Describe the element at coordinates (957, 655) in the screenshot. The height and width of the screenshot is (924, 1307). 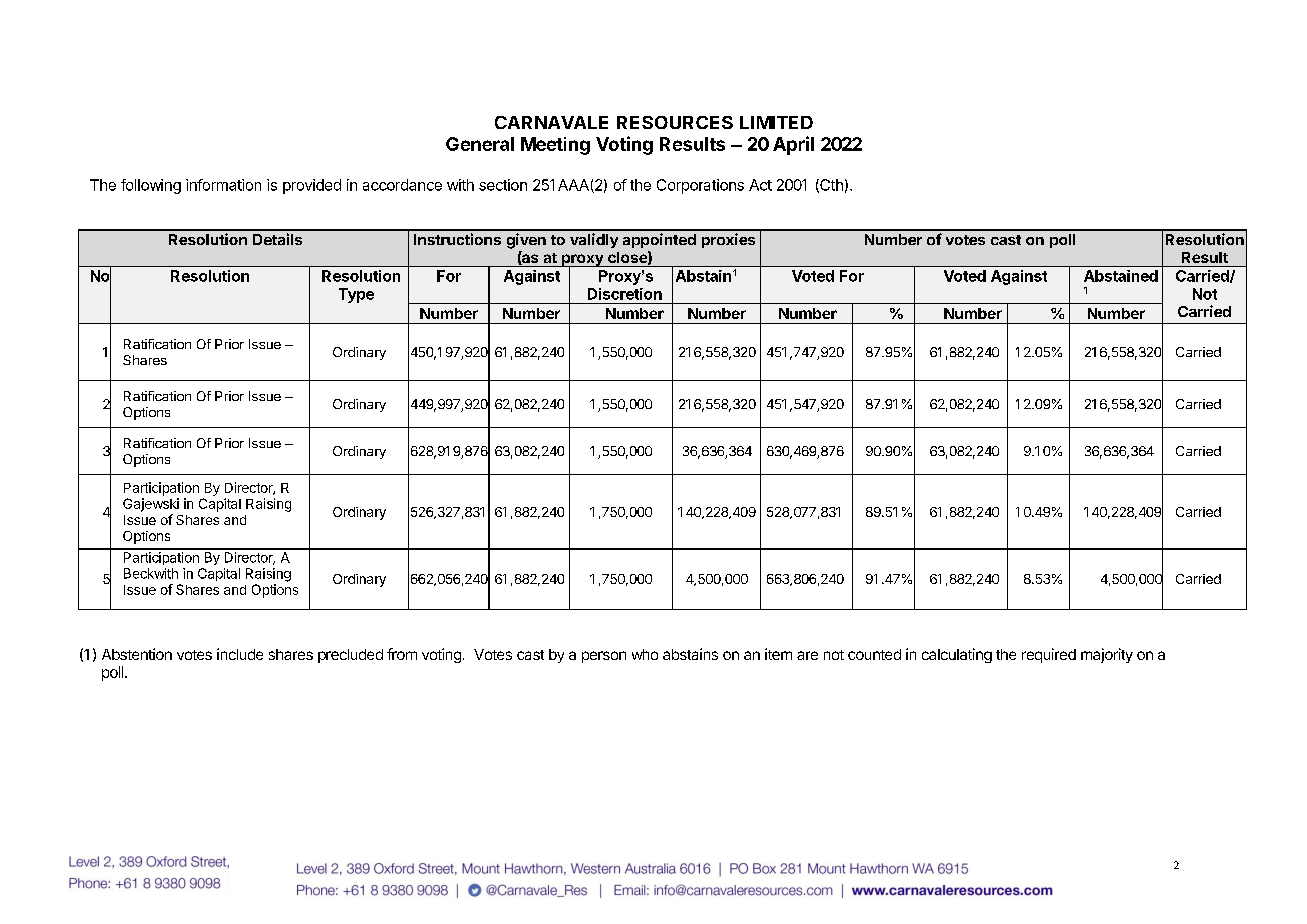
I see `calculating` at that location.
